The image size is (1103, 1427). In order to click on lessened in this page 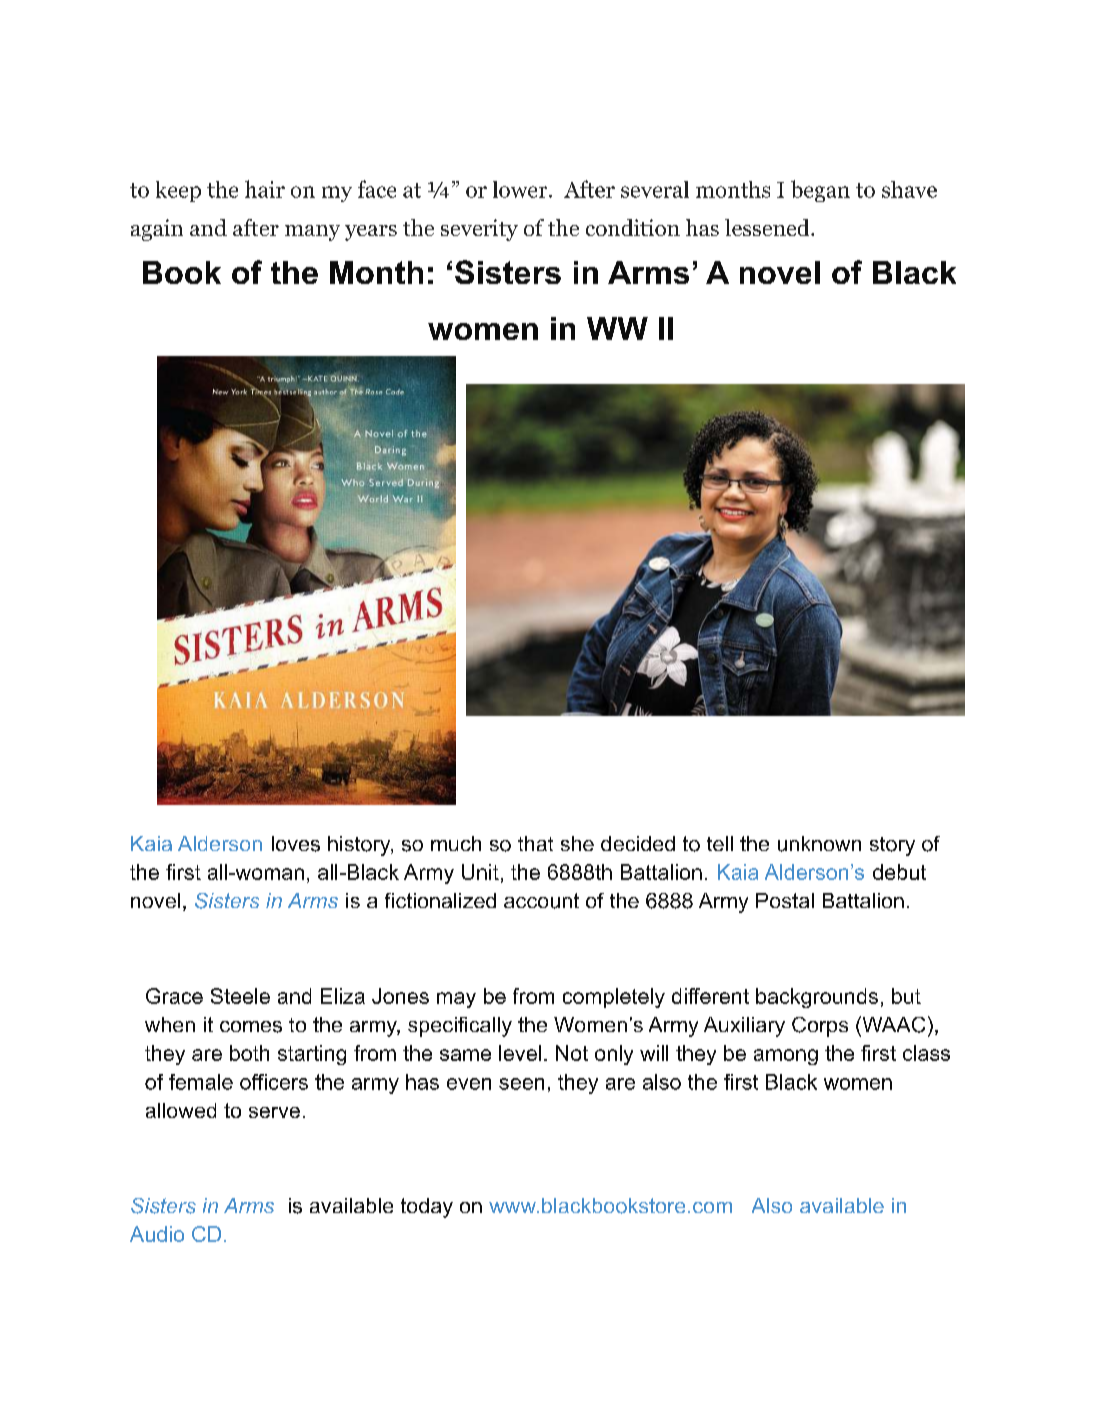, I will do `click(768, 227)`.
